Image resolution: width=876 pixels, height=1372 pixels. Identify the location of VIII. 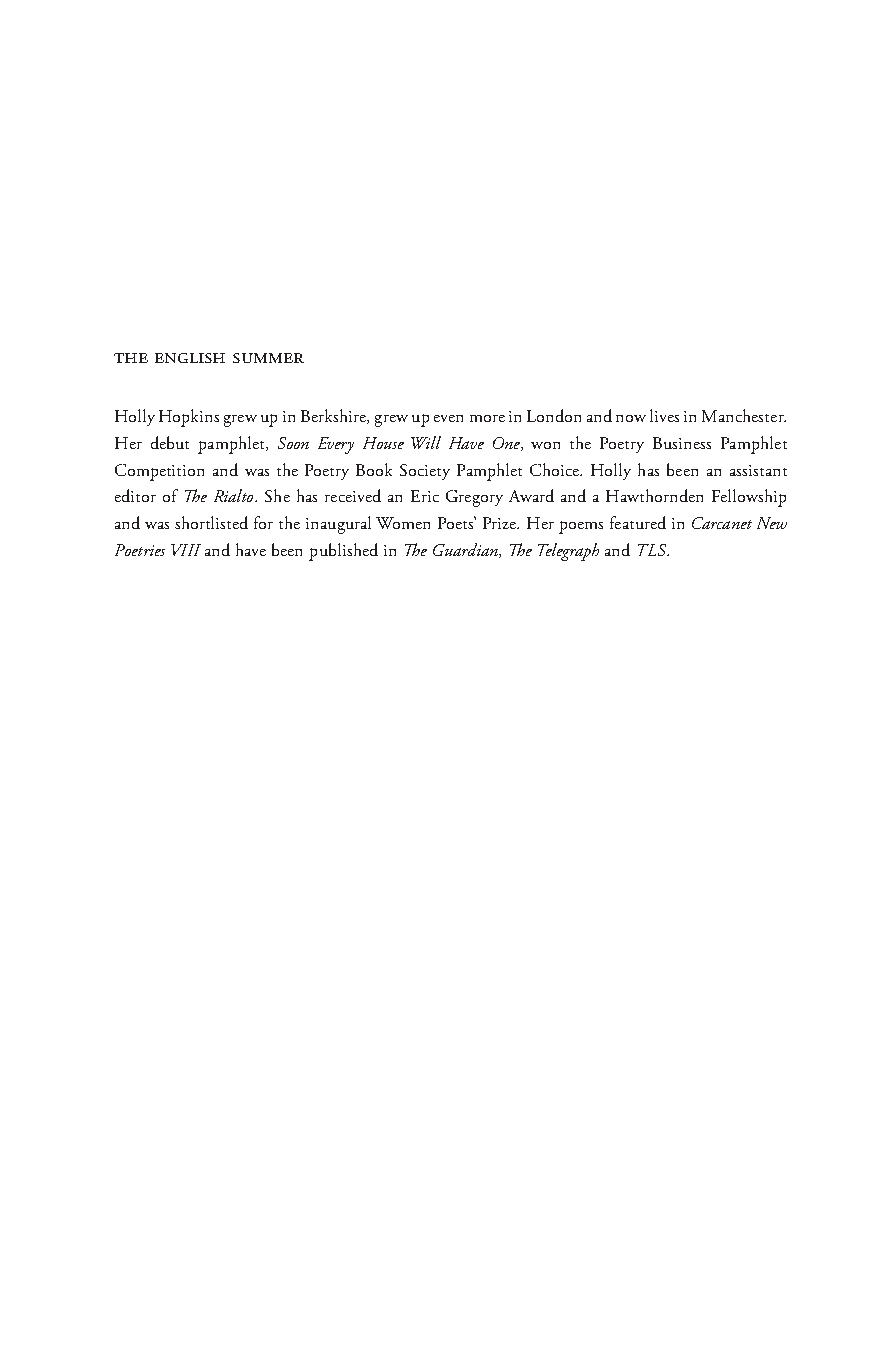
(186, 550).
